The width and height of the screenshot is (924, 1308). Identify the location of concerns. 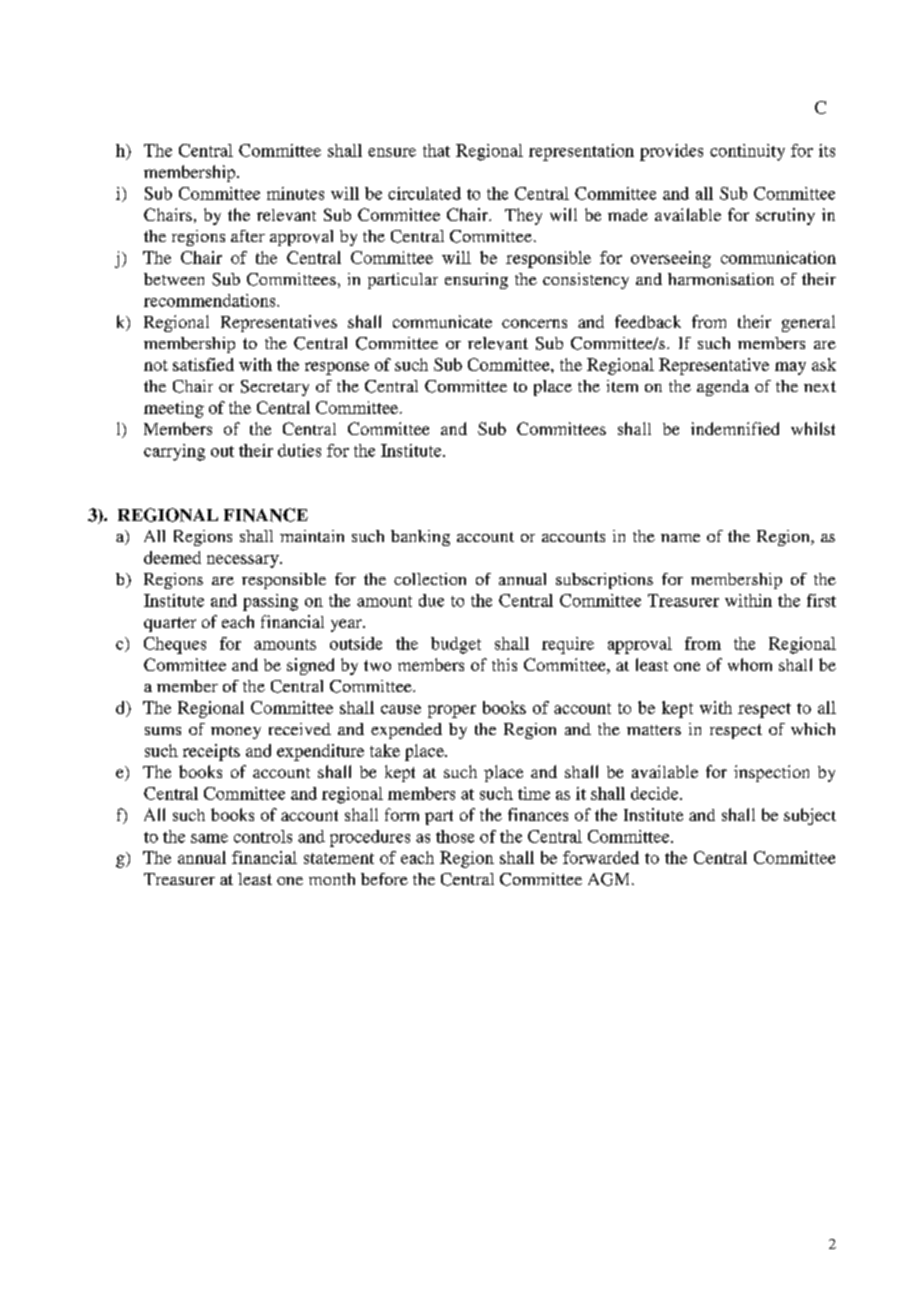
(534, 323).
